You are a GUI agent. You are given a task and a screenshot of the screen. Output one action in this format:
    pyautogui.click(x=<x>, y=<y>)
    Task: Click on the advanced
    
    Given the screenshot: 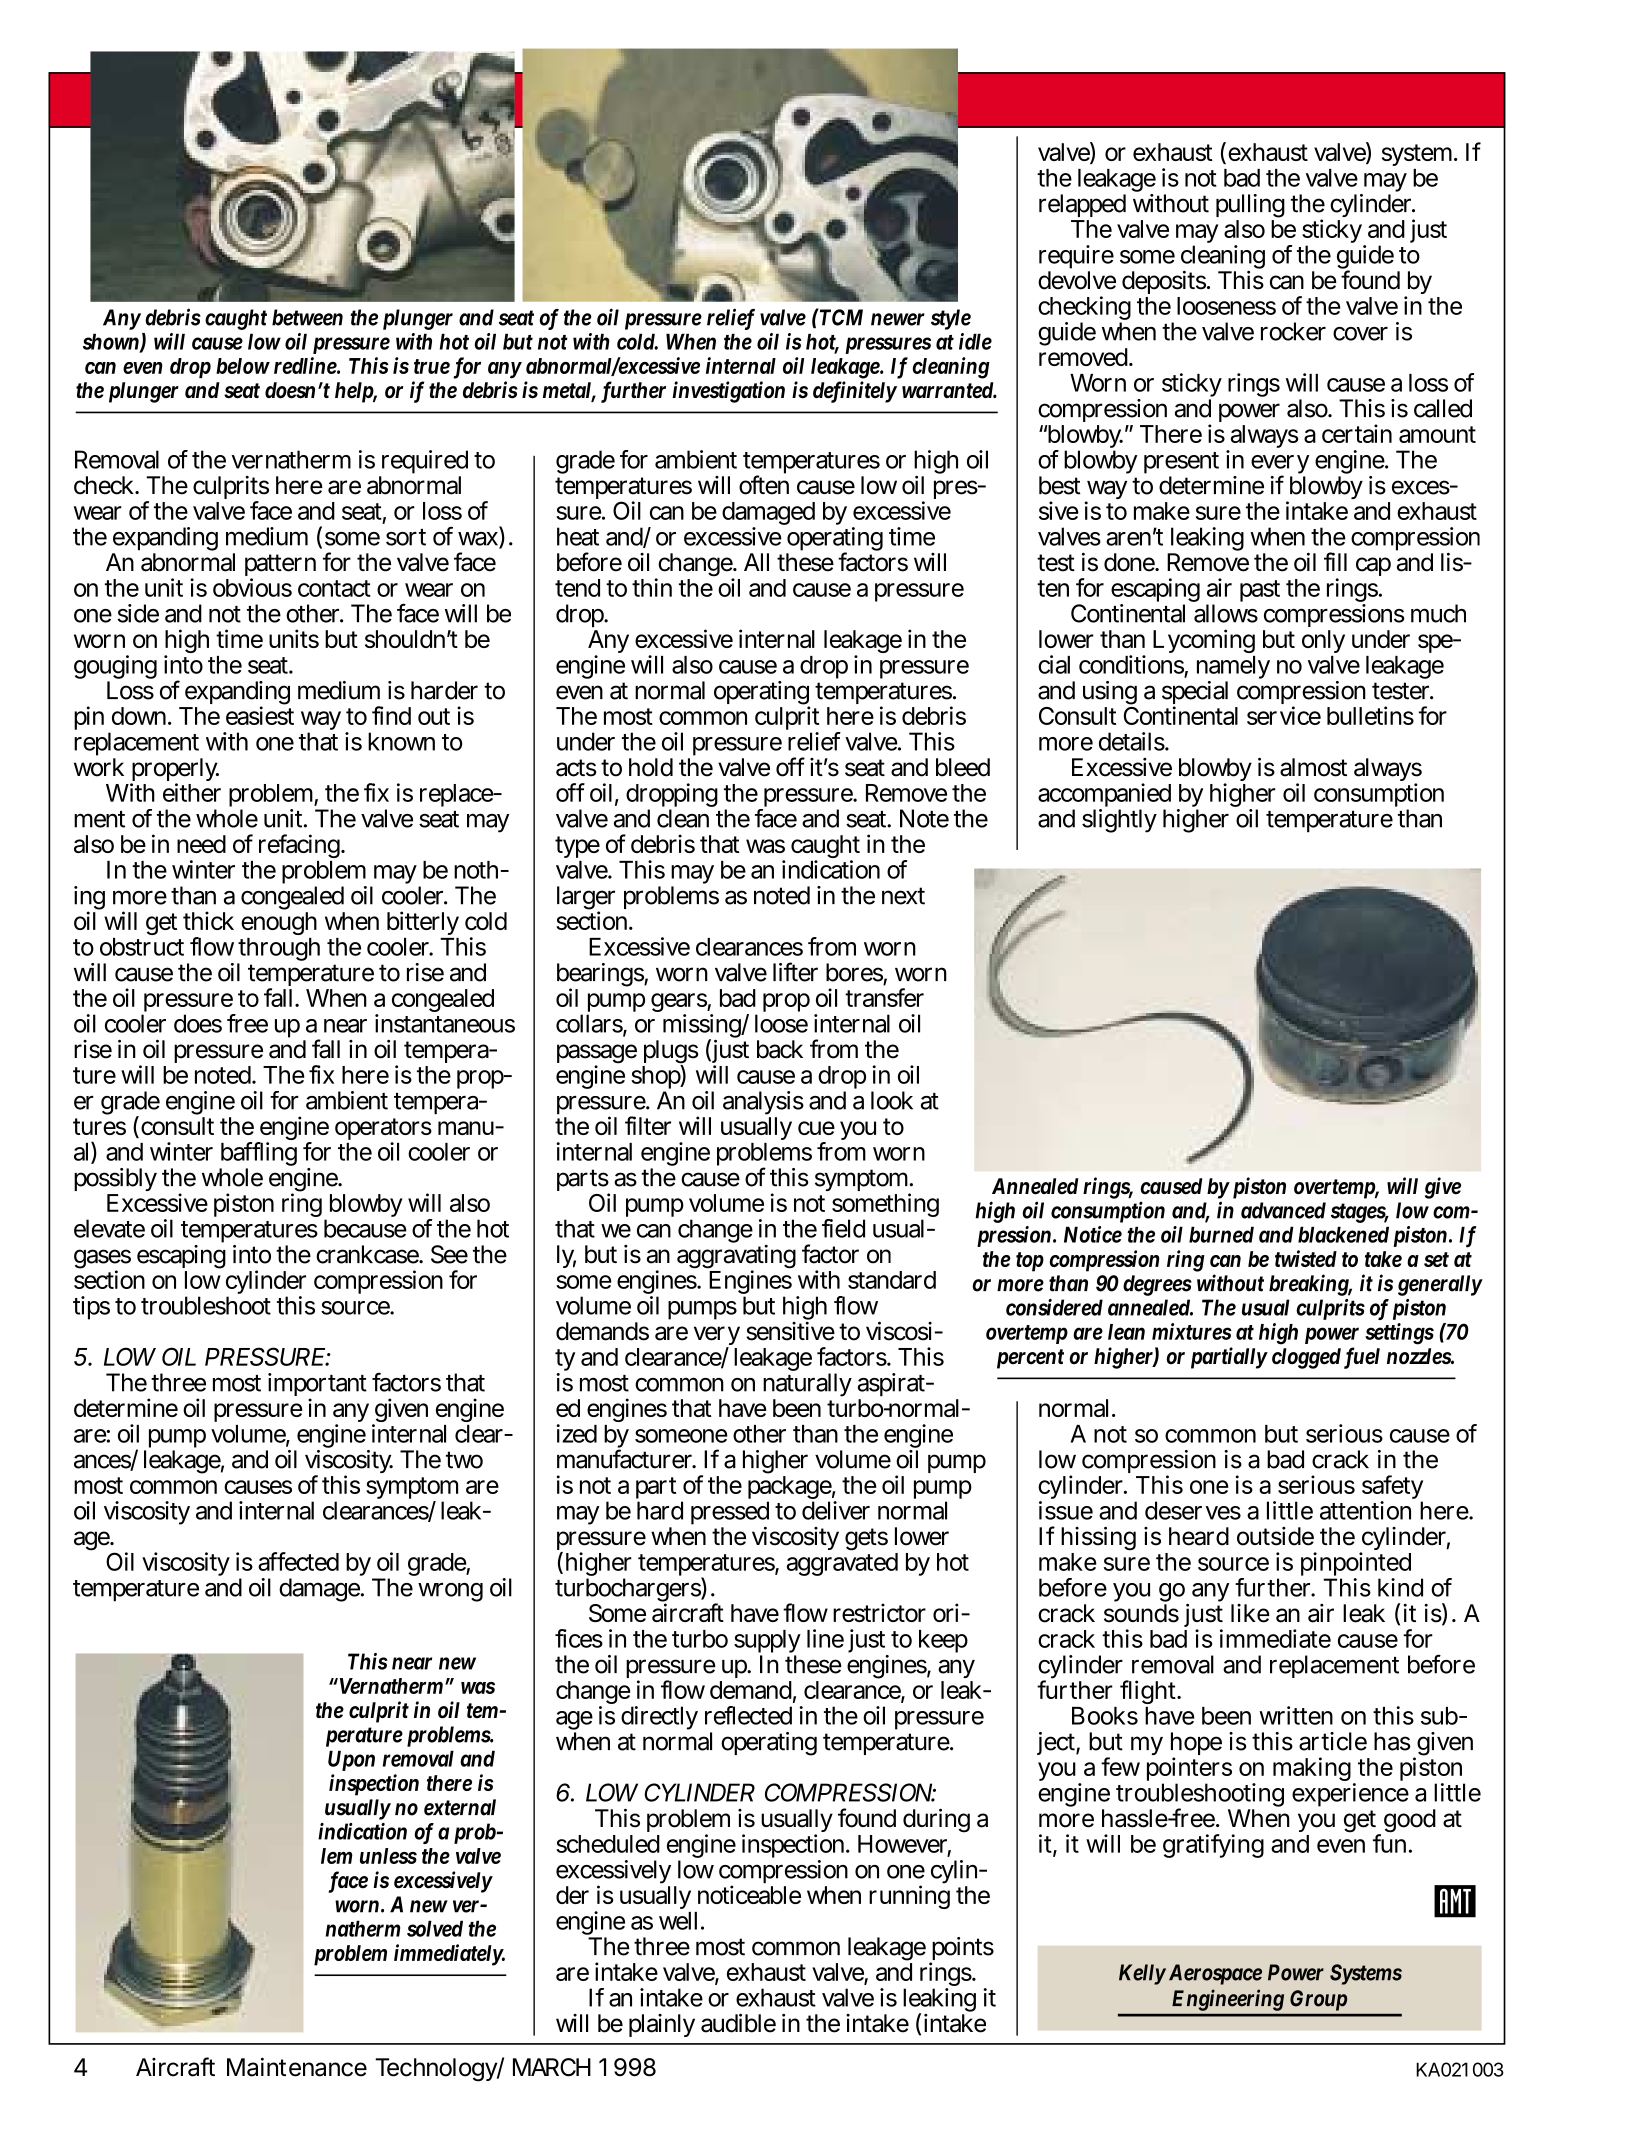 What is the action you would take?
    pyautogui.click(x=1283, y=1210)
